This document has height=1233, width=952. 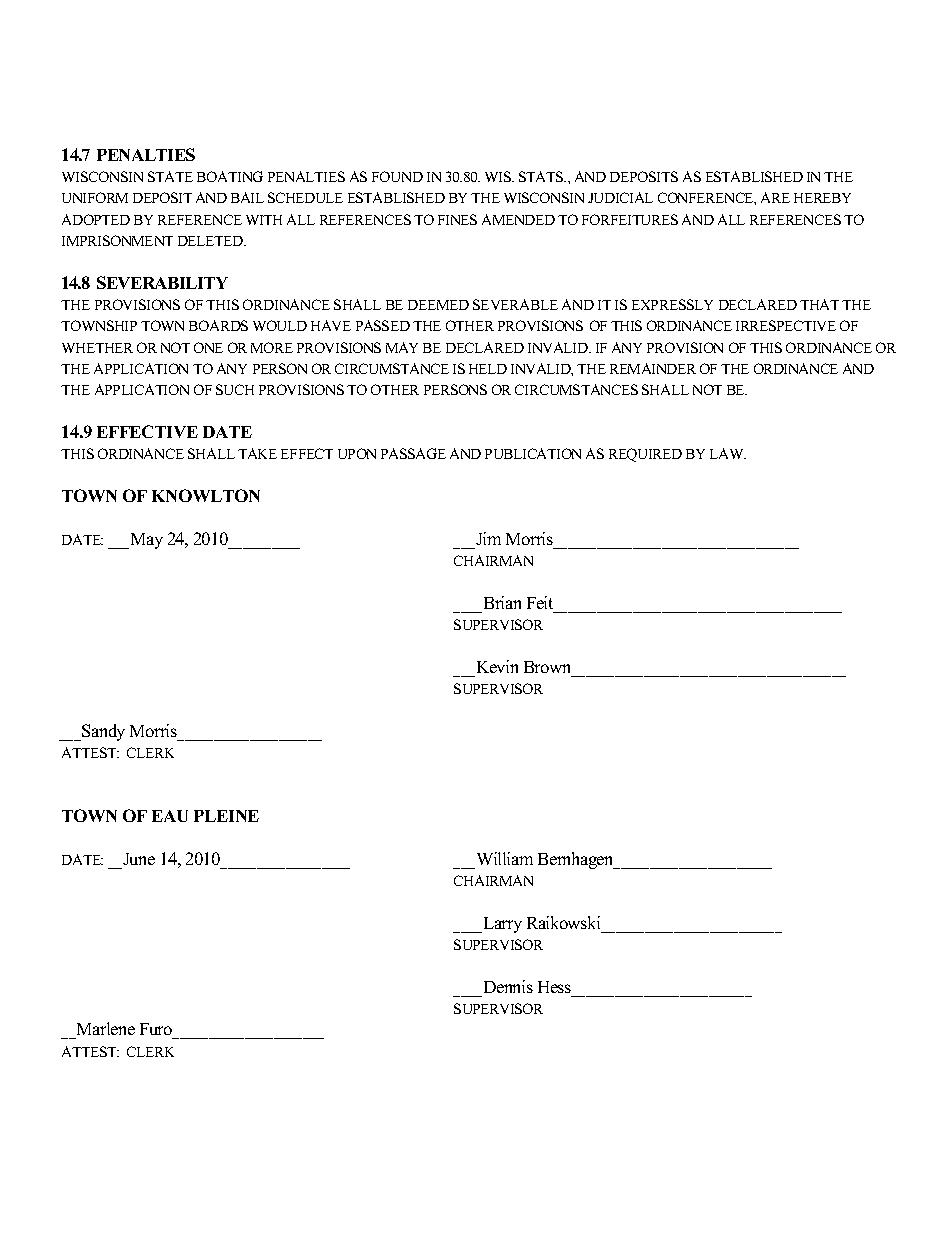 I want to click on PUBLICATION, so click(x=533, y=453).
